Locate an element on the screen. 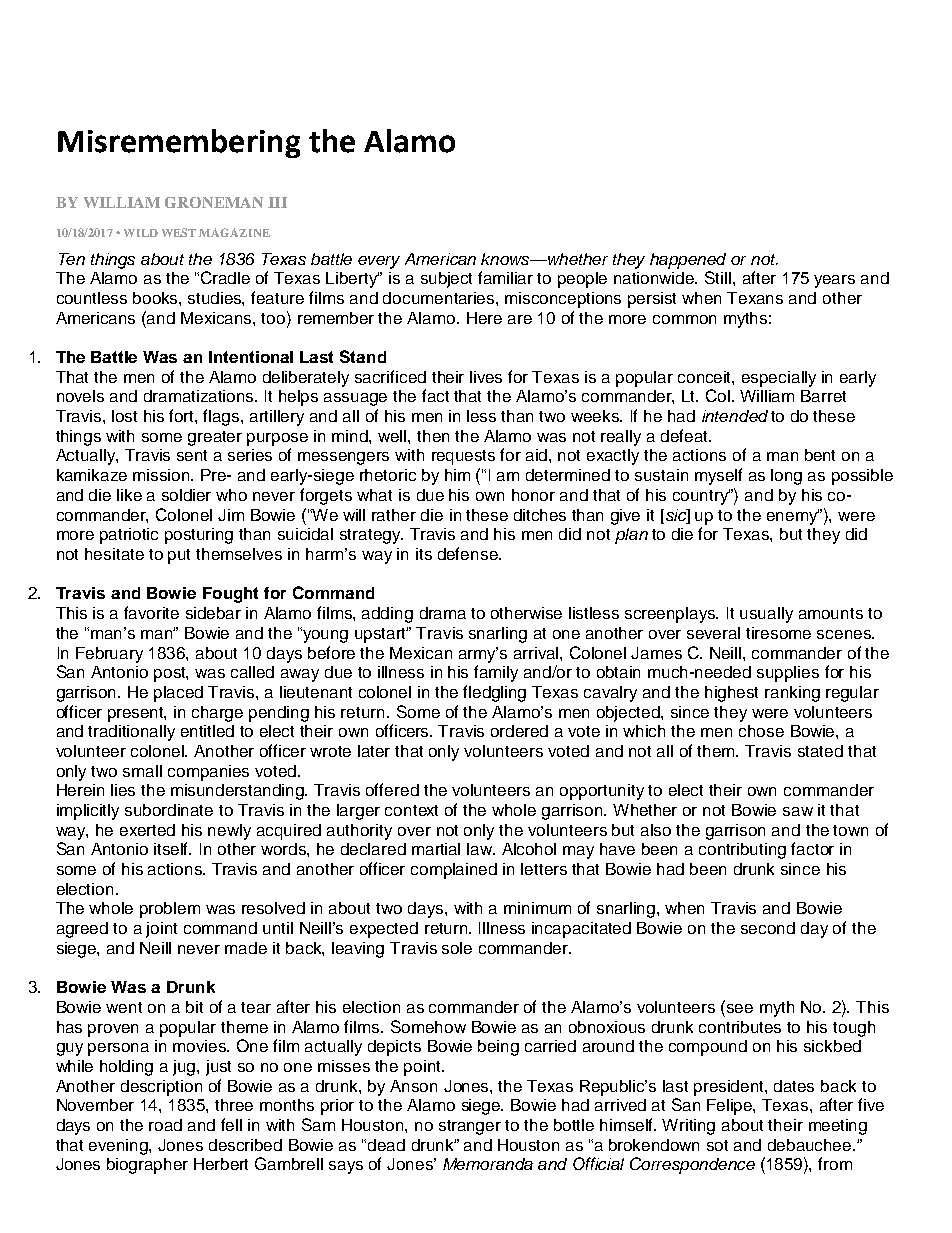  Still is located at coordinates (719, 277).
